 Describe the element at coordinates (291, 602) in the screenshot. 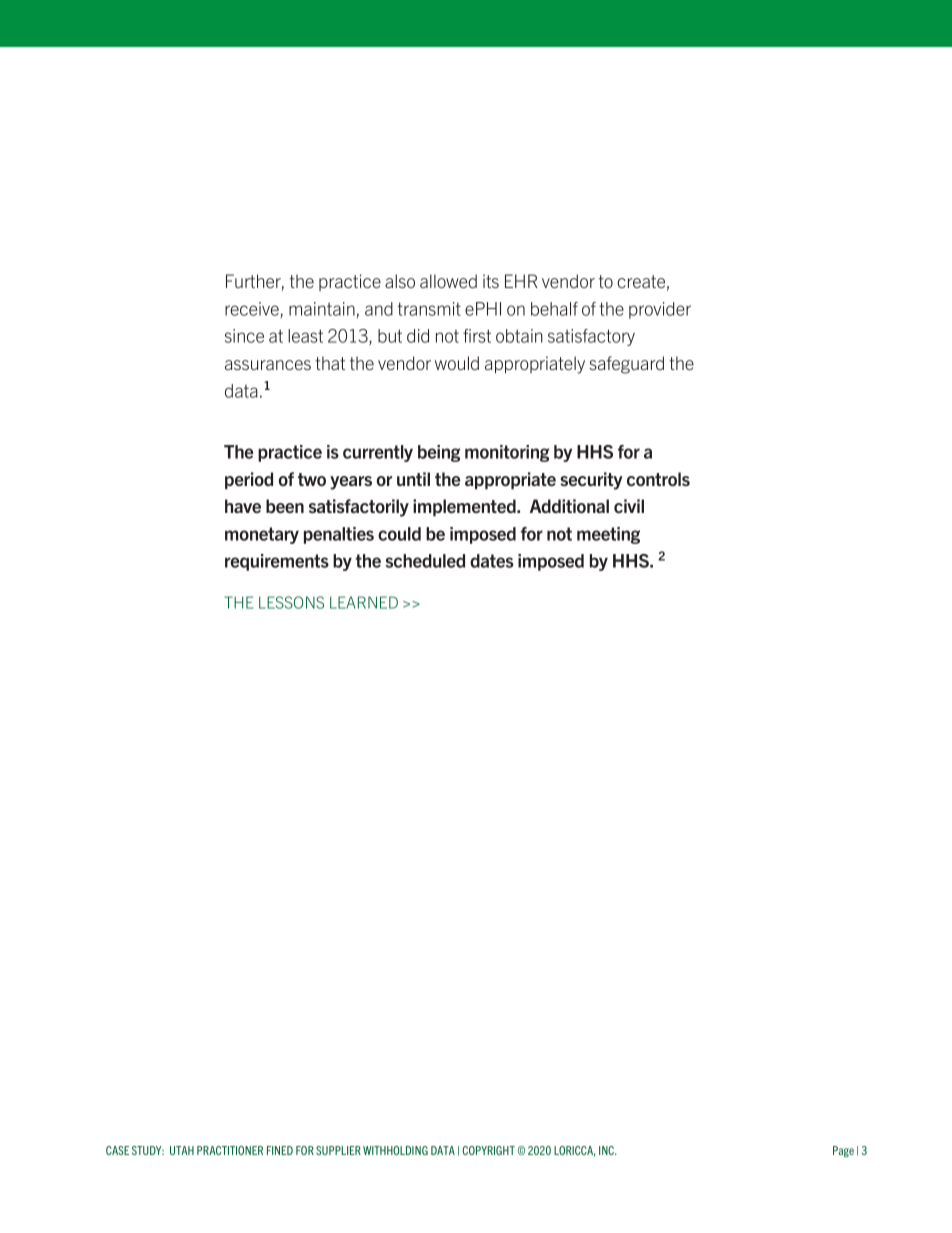

I see `LESSONS` at that location.
